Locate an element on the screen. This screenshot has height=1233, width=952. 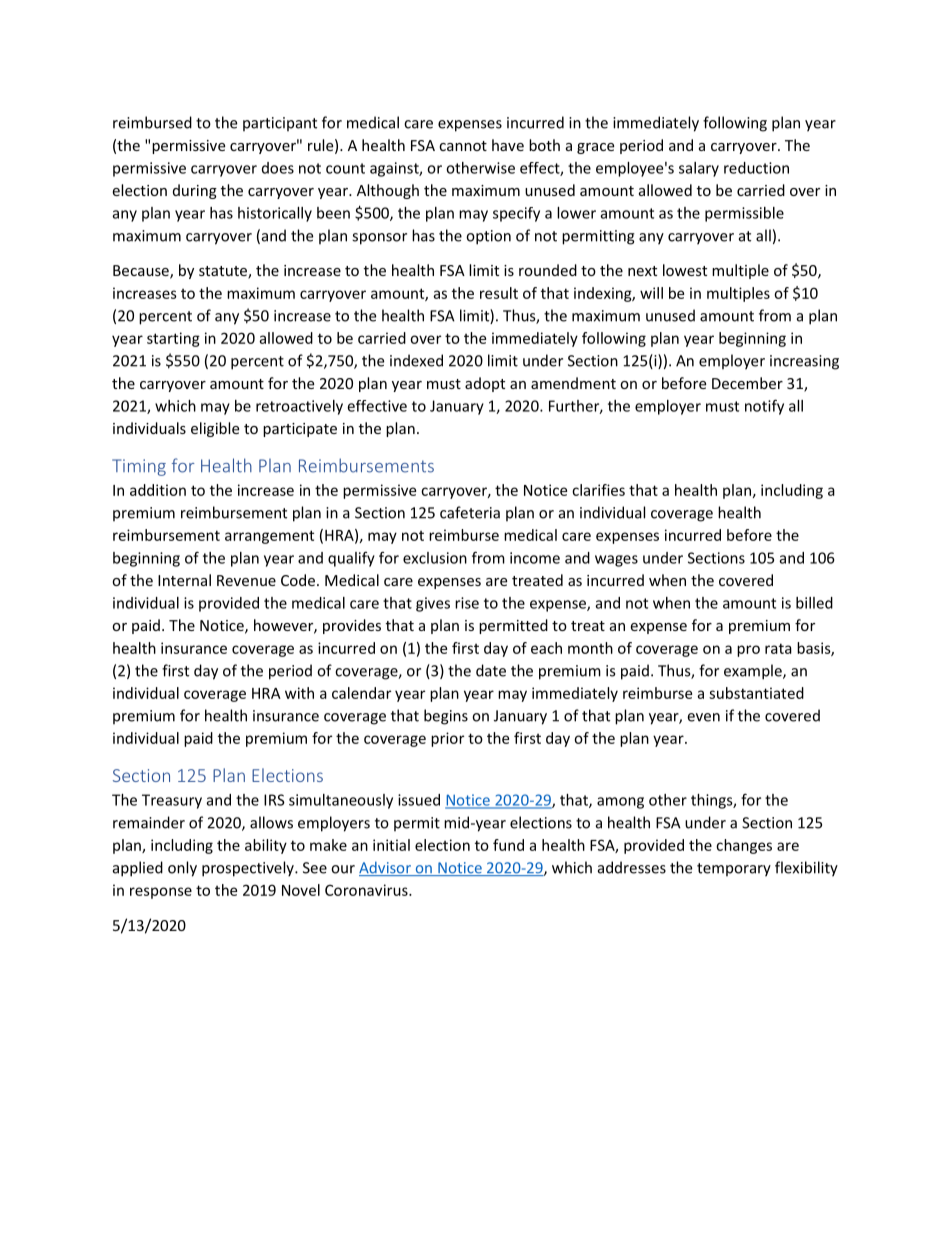
prospectively is located at coordinates (249, 869).
